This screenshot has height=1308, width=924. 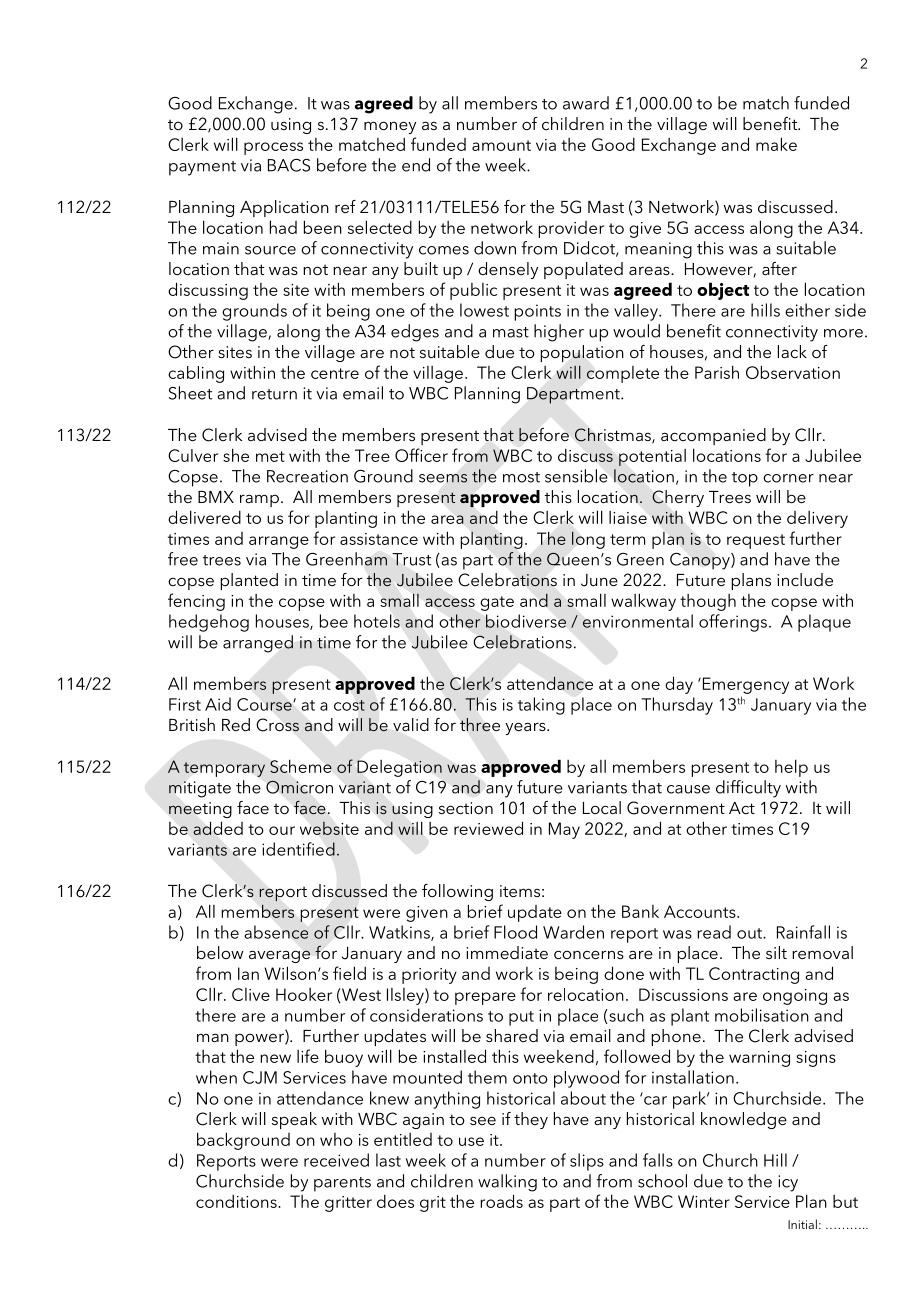 What do you see at coordinates (488, 828) in the screenshot?
I see `reviewed` at bounding box center [488, 828].
